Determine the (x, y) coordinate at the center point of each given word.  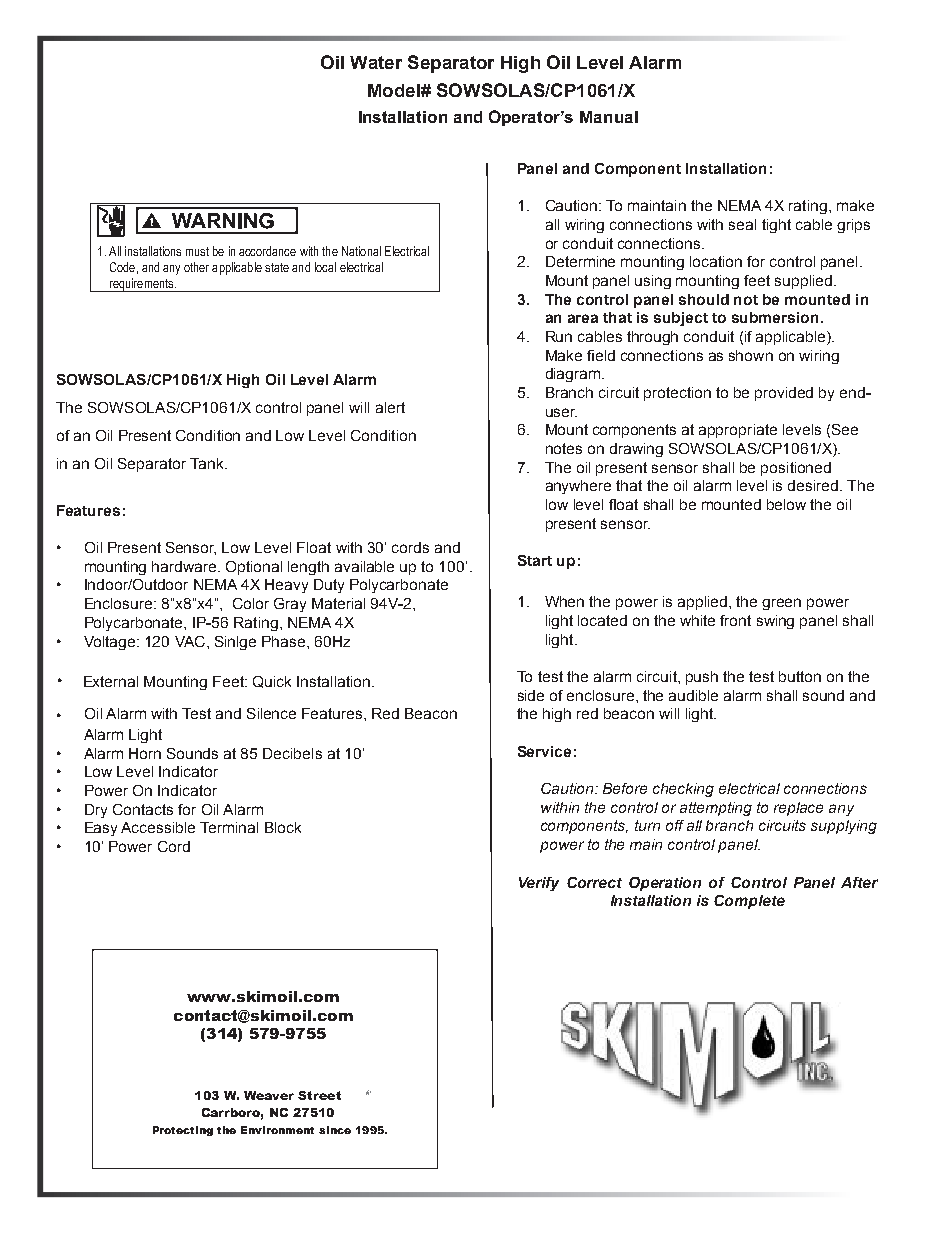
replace (798, 809)
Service (544, 751)
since (335, 1130)
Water (376, 62)
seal (742, 224)
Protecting (183, 1131)
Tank (208, 463)
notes (564, 448)
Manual (609, 117)
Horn (145, 753)
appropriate (738, 431)
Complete (749, 902)
